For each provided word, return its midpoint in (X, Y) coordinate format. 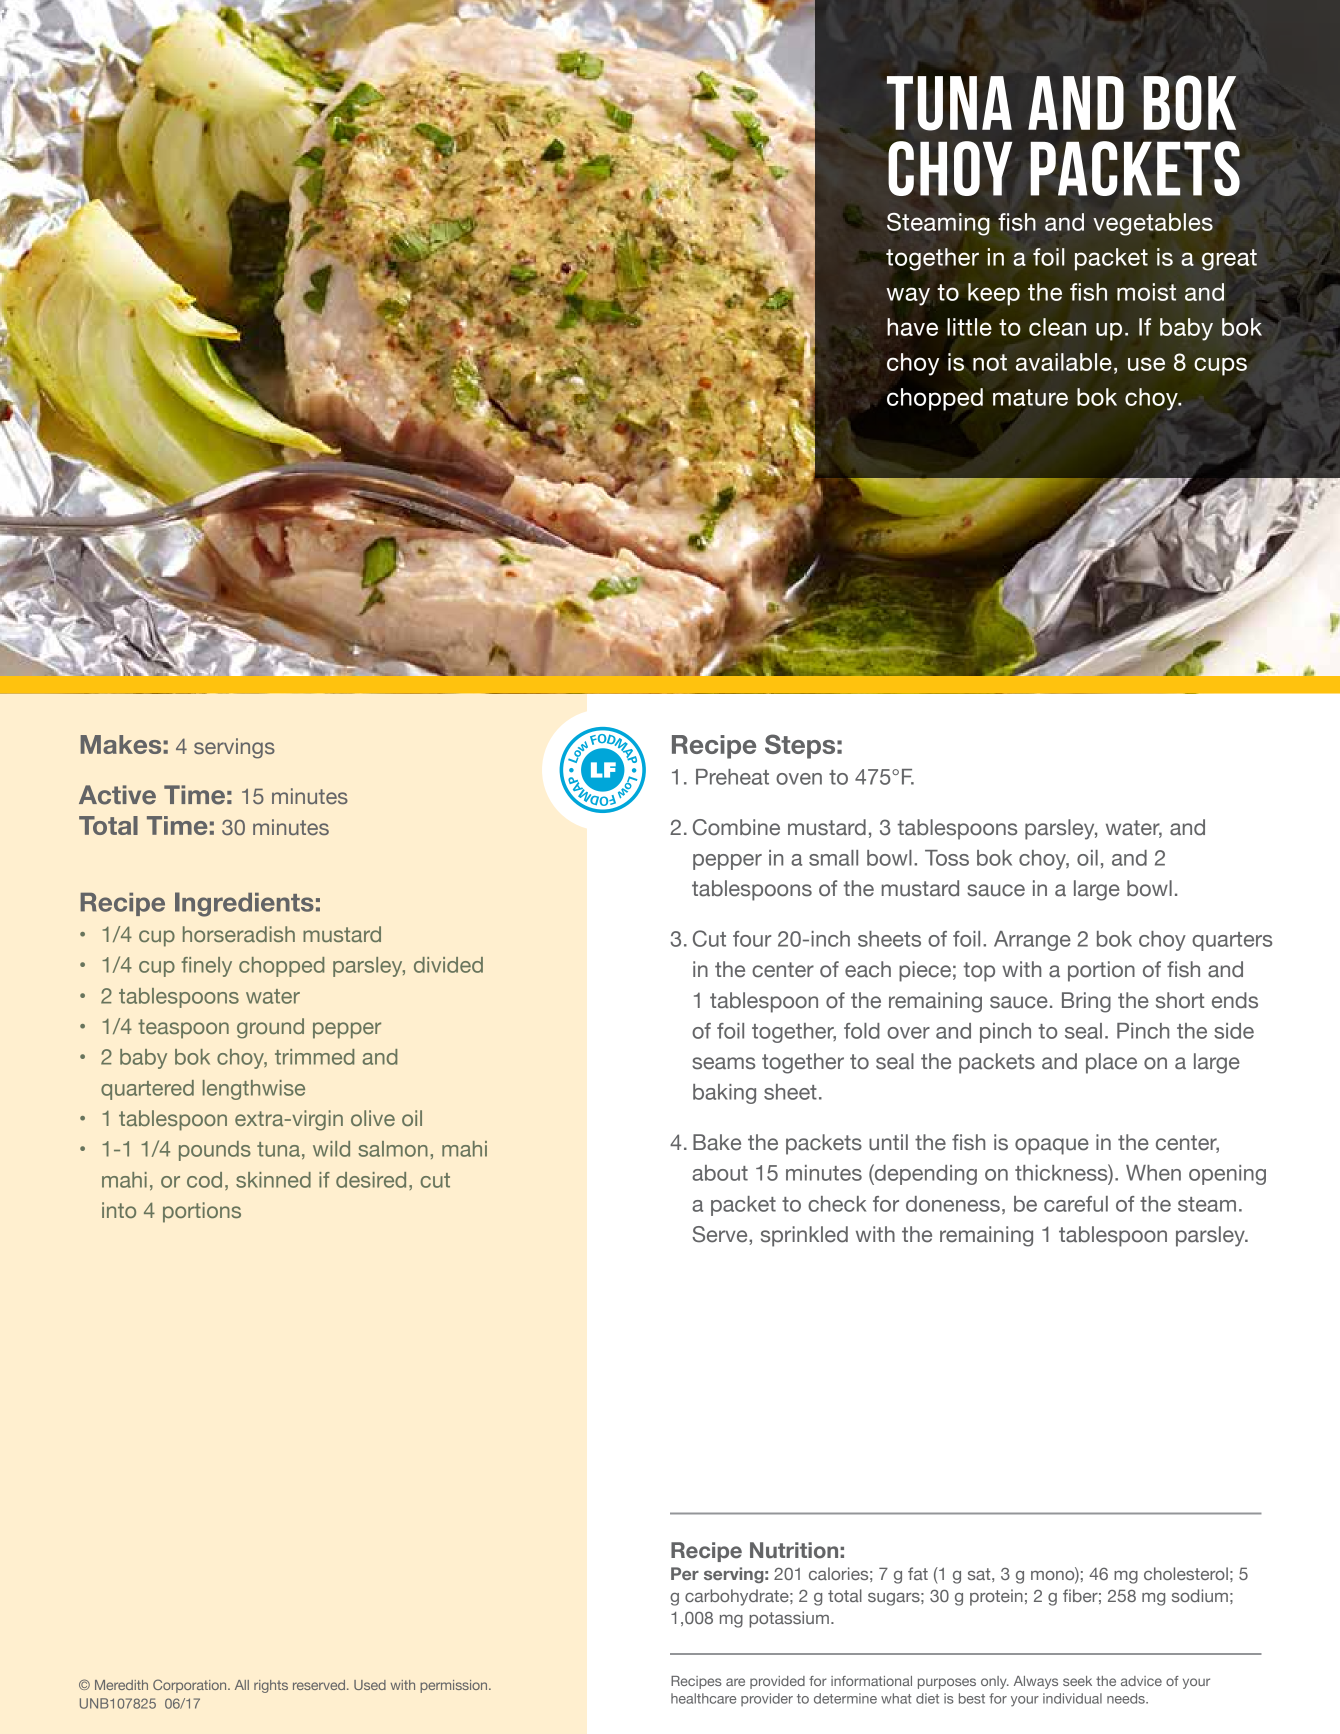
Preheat (732, 777)
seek (1077, 1681)
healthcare (703, 1698)
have (912, 327)
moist (1146, 292)
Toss (947, 858)
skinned (273, 1180)
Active (117, 795)
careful (1076, 1204)
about (720, 1173)
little (969, 327)
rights (271, 1686)
